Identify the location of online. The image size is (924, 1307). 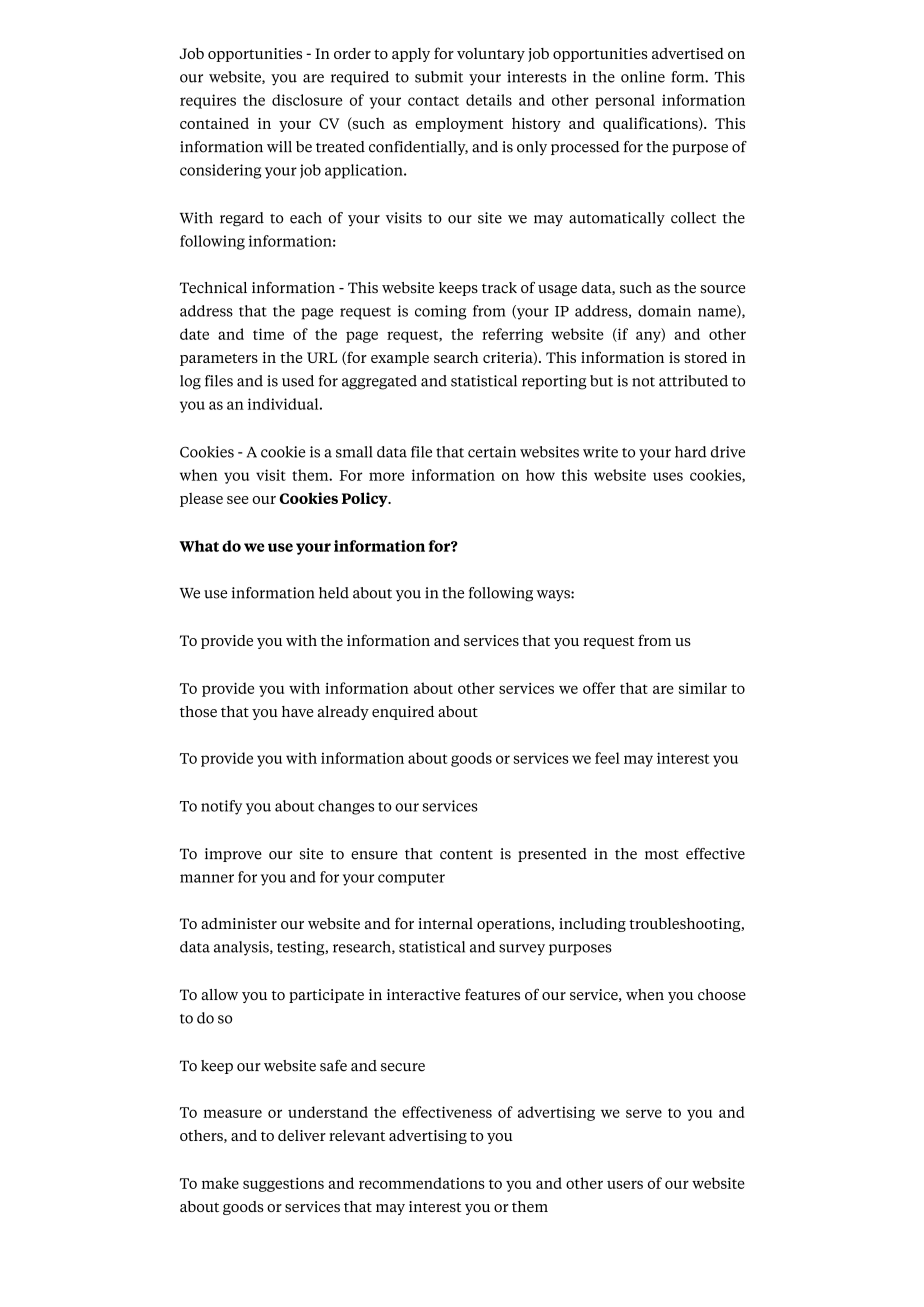
(643, 77).
